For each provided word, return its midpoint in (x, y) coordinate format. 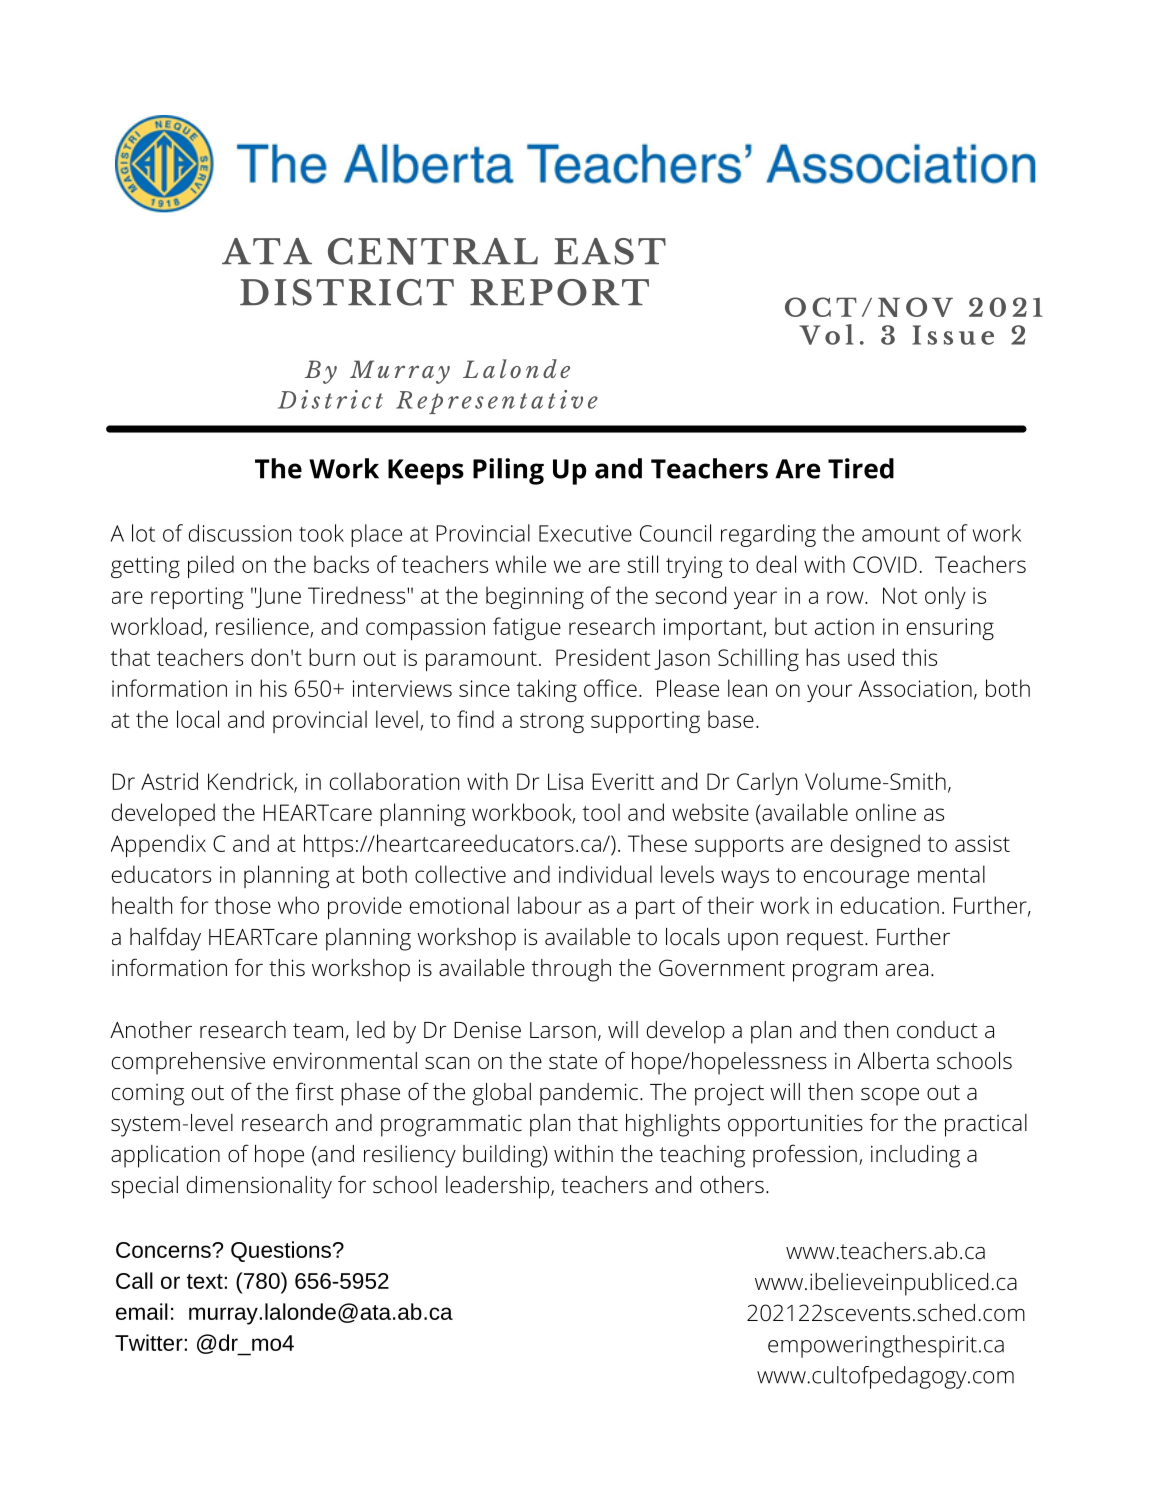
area (907, 970)
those (243, 905)
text (205, 1281)
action (844, 626)
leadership (497, 1187)
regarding (768, 535)
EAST (610, 251)
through (571, 970)
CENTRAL (433, 251)
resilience (263, 627)
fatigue (527, 628)
